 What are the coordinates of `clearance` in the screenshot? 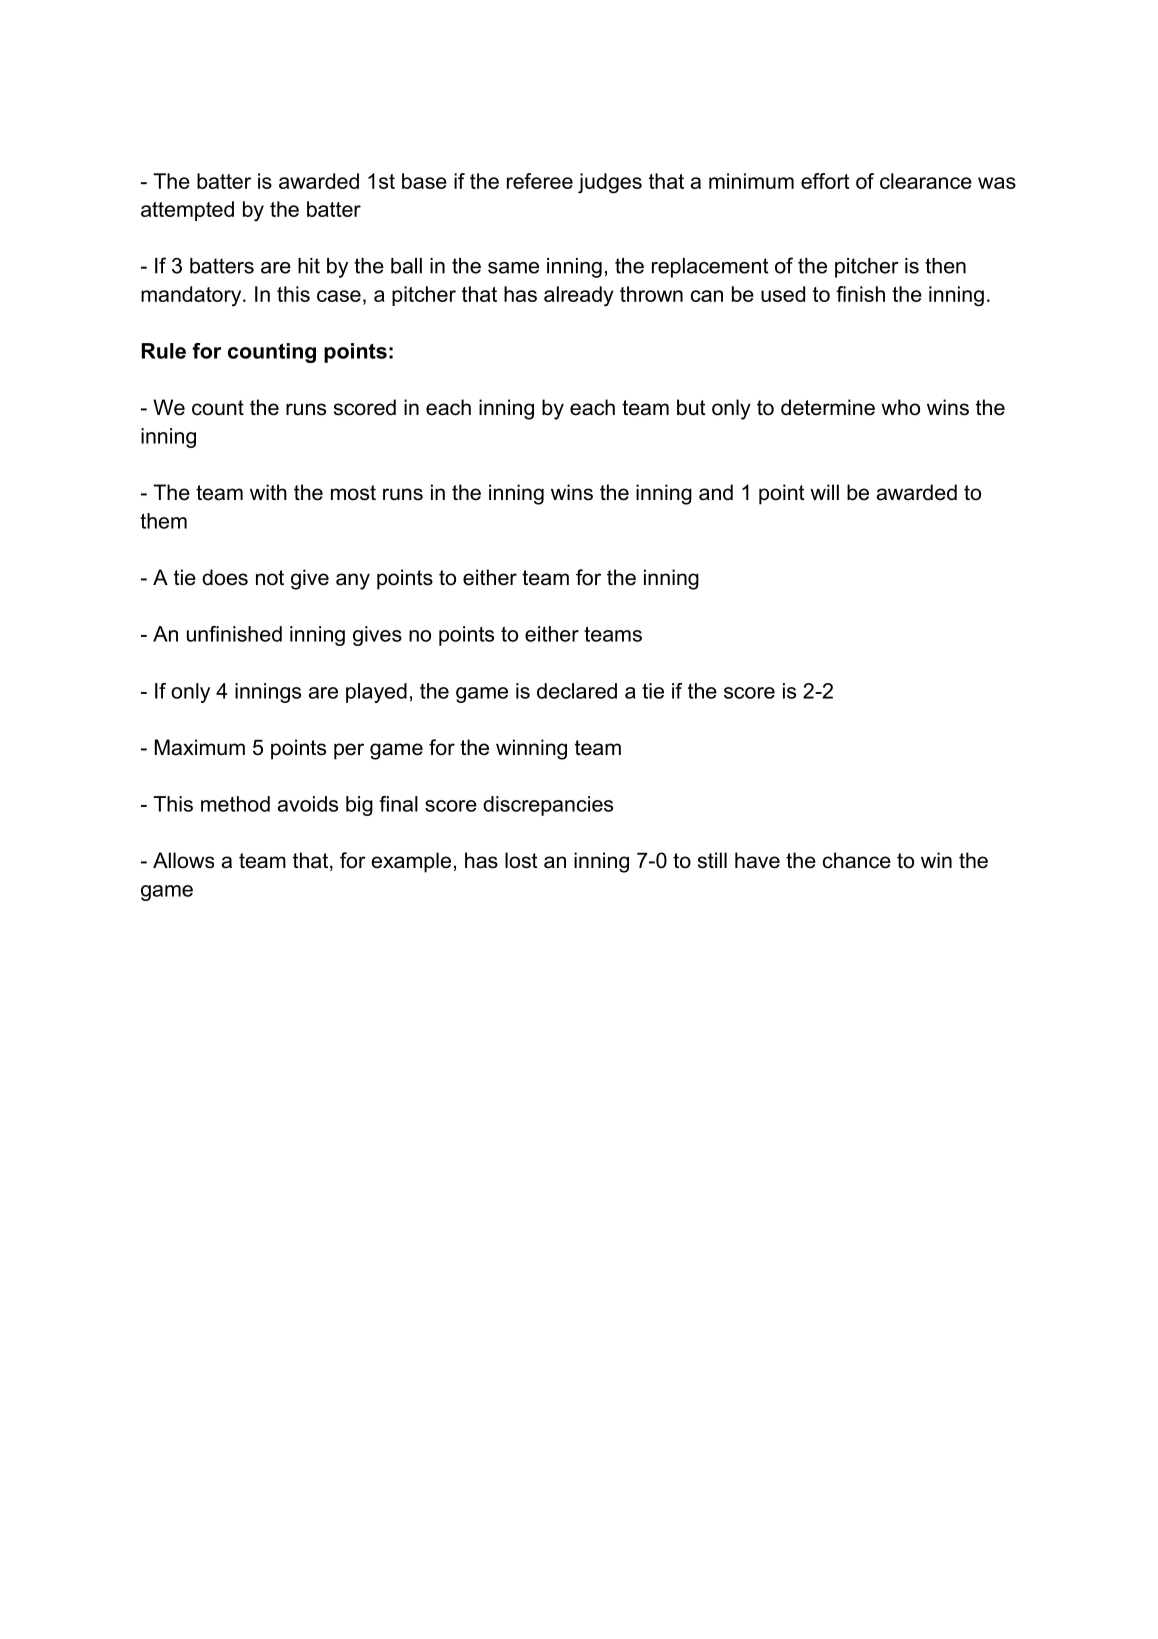 It's located at (926, 181).
